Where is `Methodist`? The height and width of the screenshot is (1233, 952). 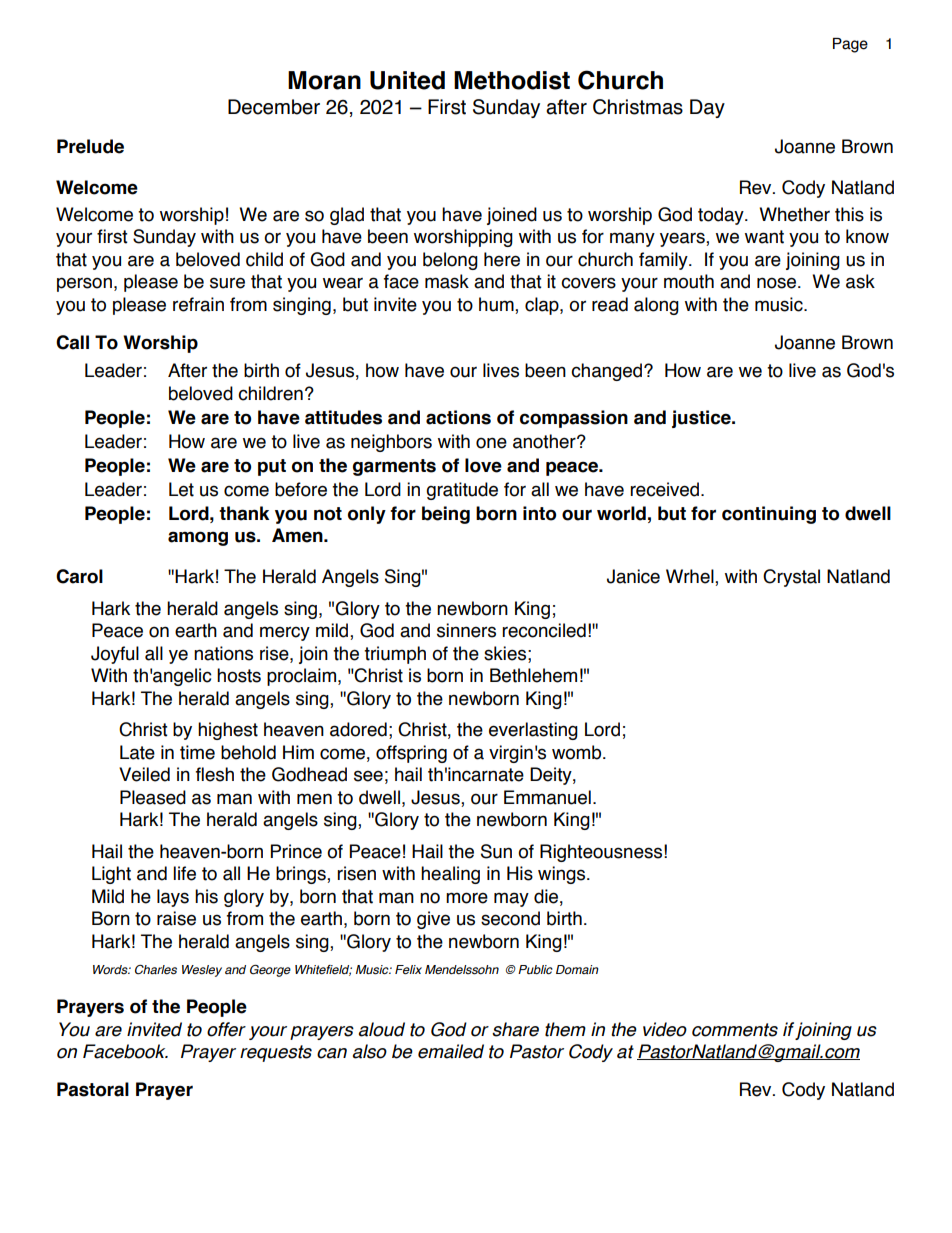 Methodist is located at coordinates (512, 80).
